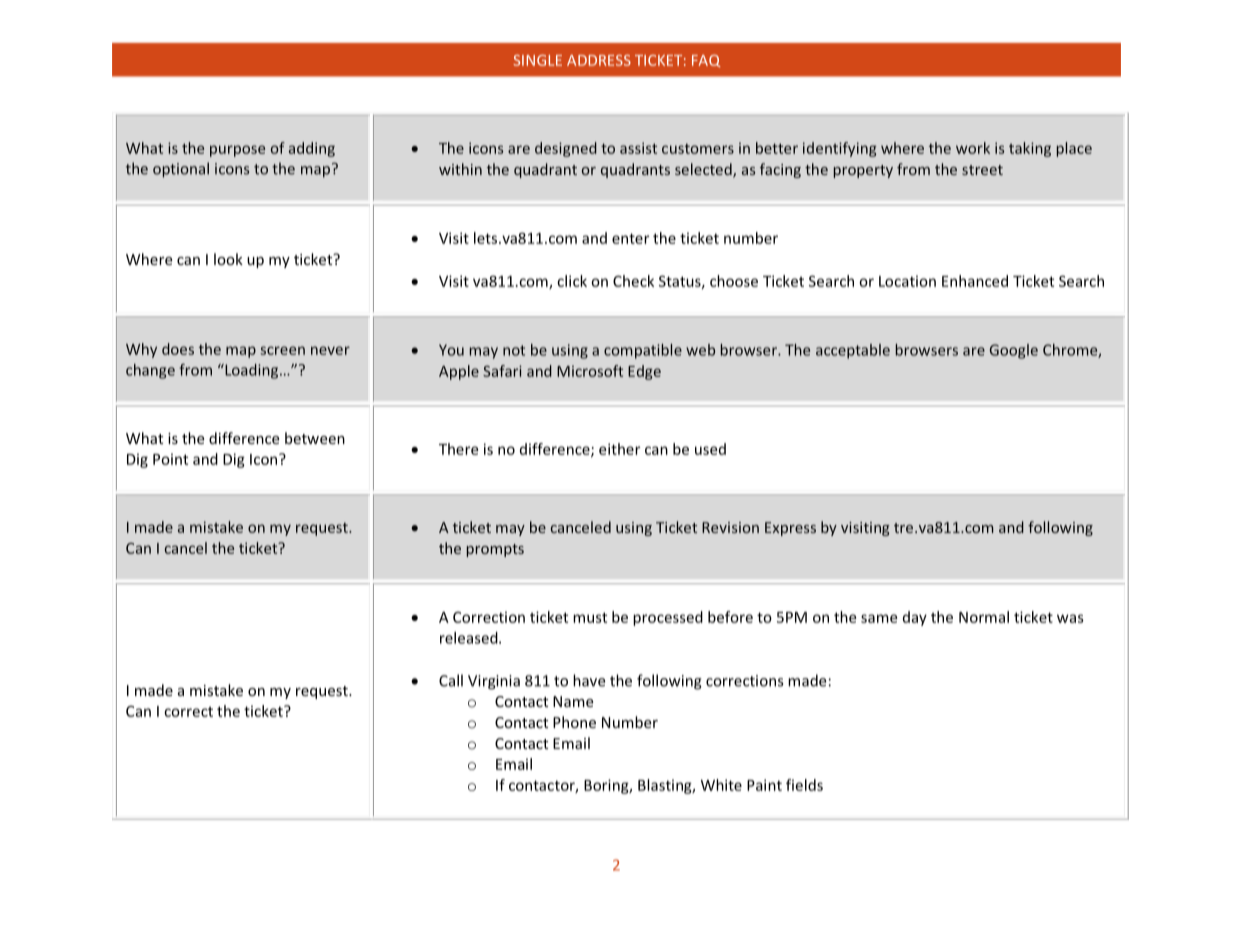 The width and height of the screenshot is (1233, 952). What do you see at coordinates (1014, 351) in the screenshot?
I see `Google` at bounding box center [1014, 351].
